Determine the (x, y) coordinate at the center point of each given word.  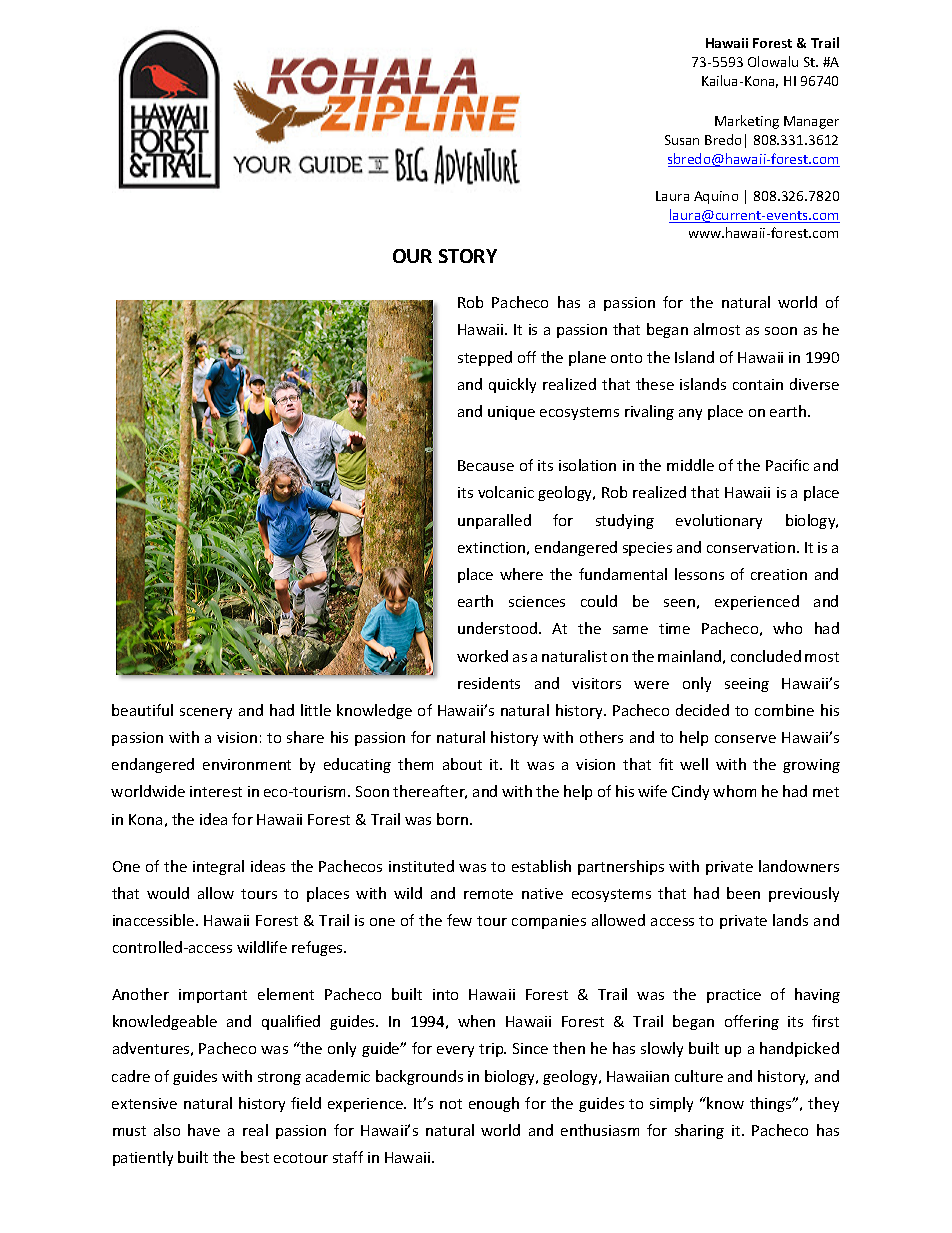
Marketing (747, 122)
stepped (485, 358)
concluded (766, 656)
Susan (682, 140)
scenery (206, 713)
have (204, 1130)
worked (482, 656)
